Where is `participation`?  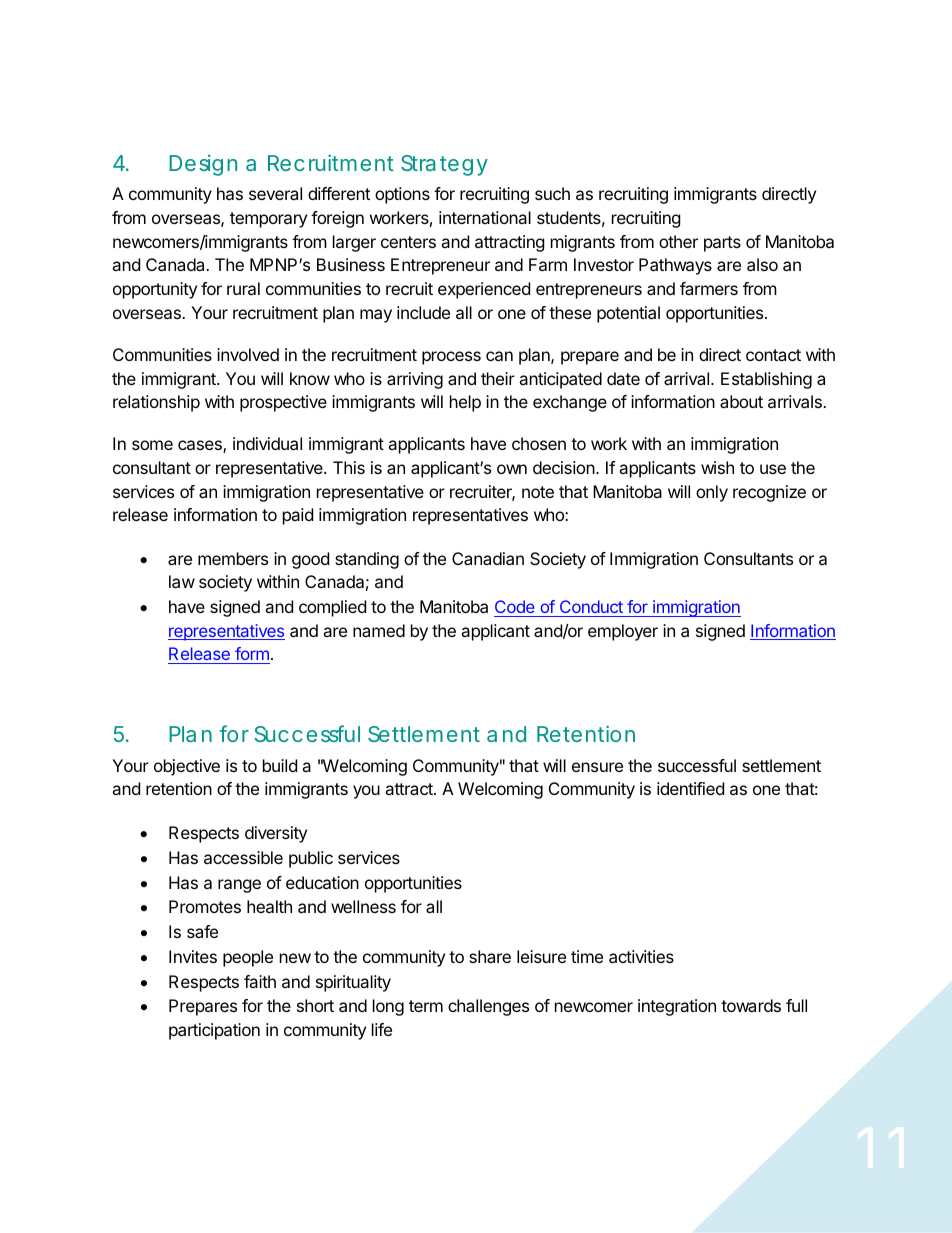 participation is located at coordinates (214, 1031).
